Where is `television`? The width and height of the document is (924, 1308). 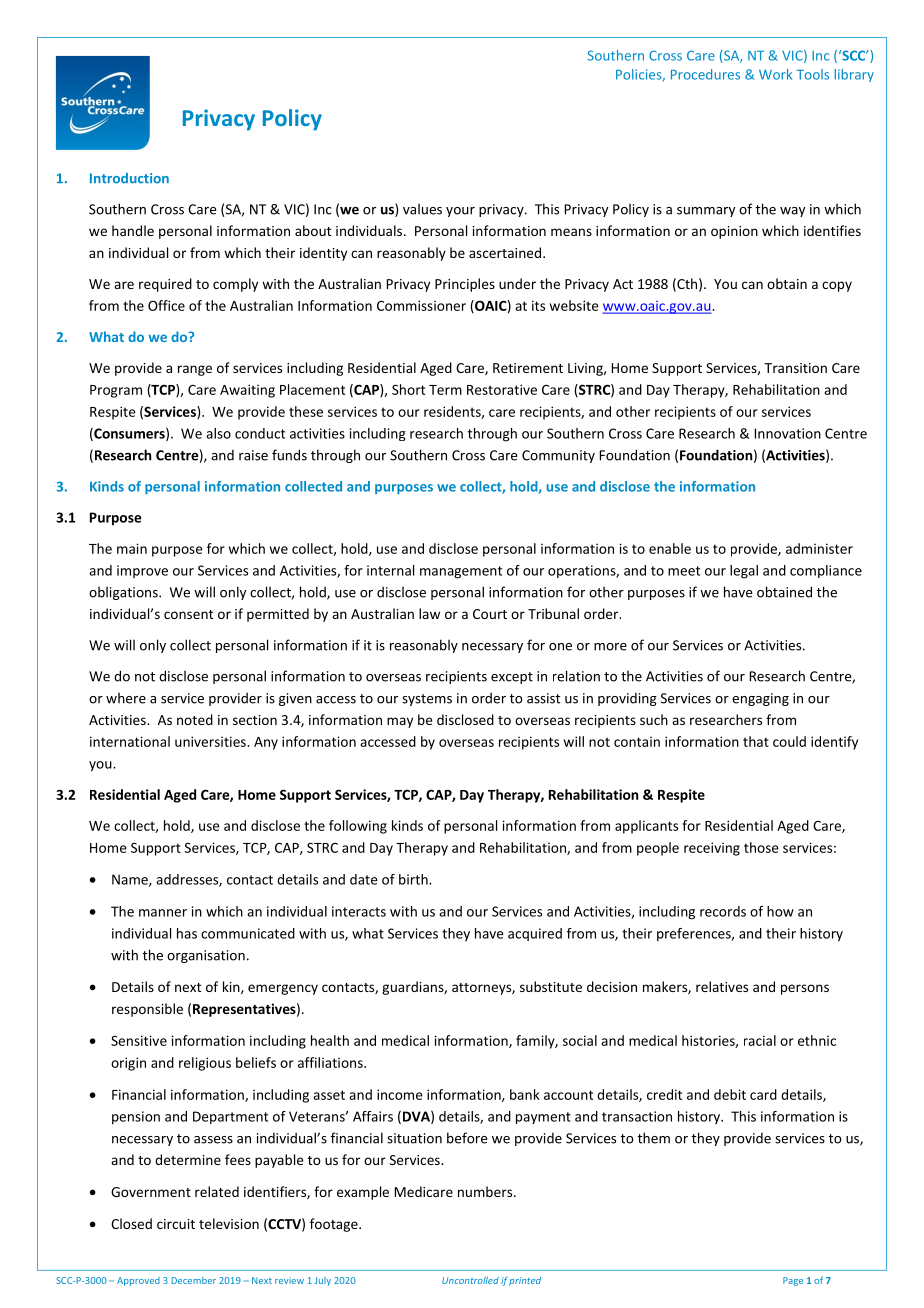 television is located at coordinates (229, 1223).
